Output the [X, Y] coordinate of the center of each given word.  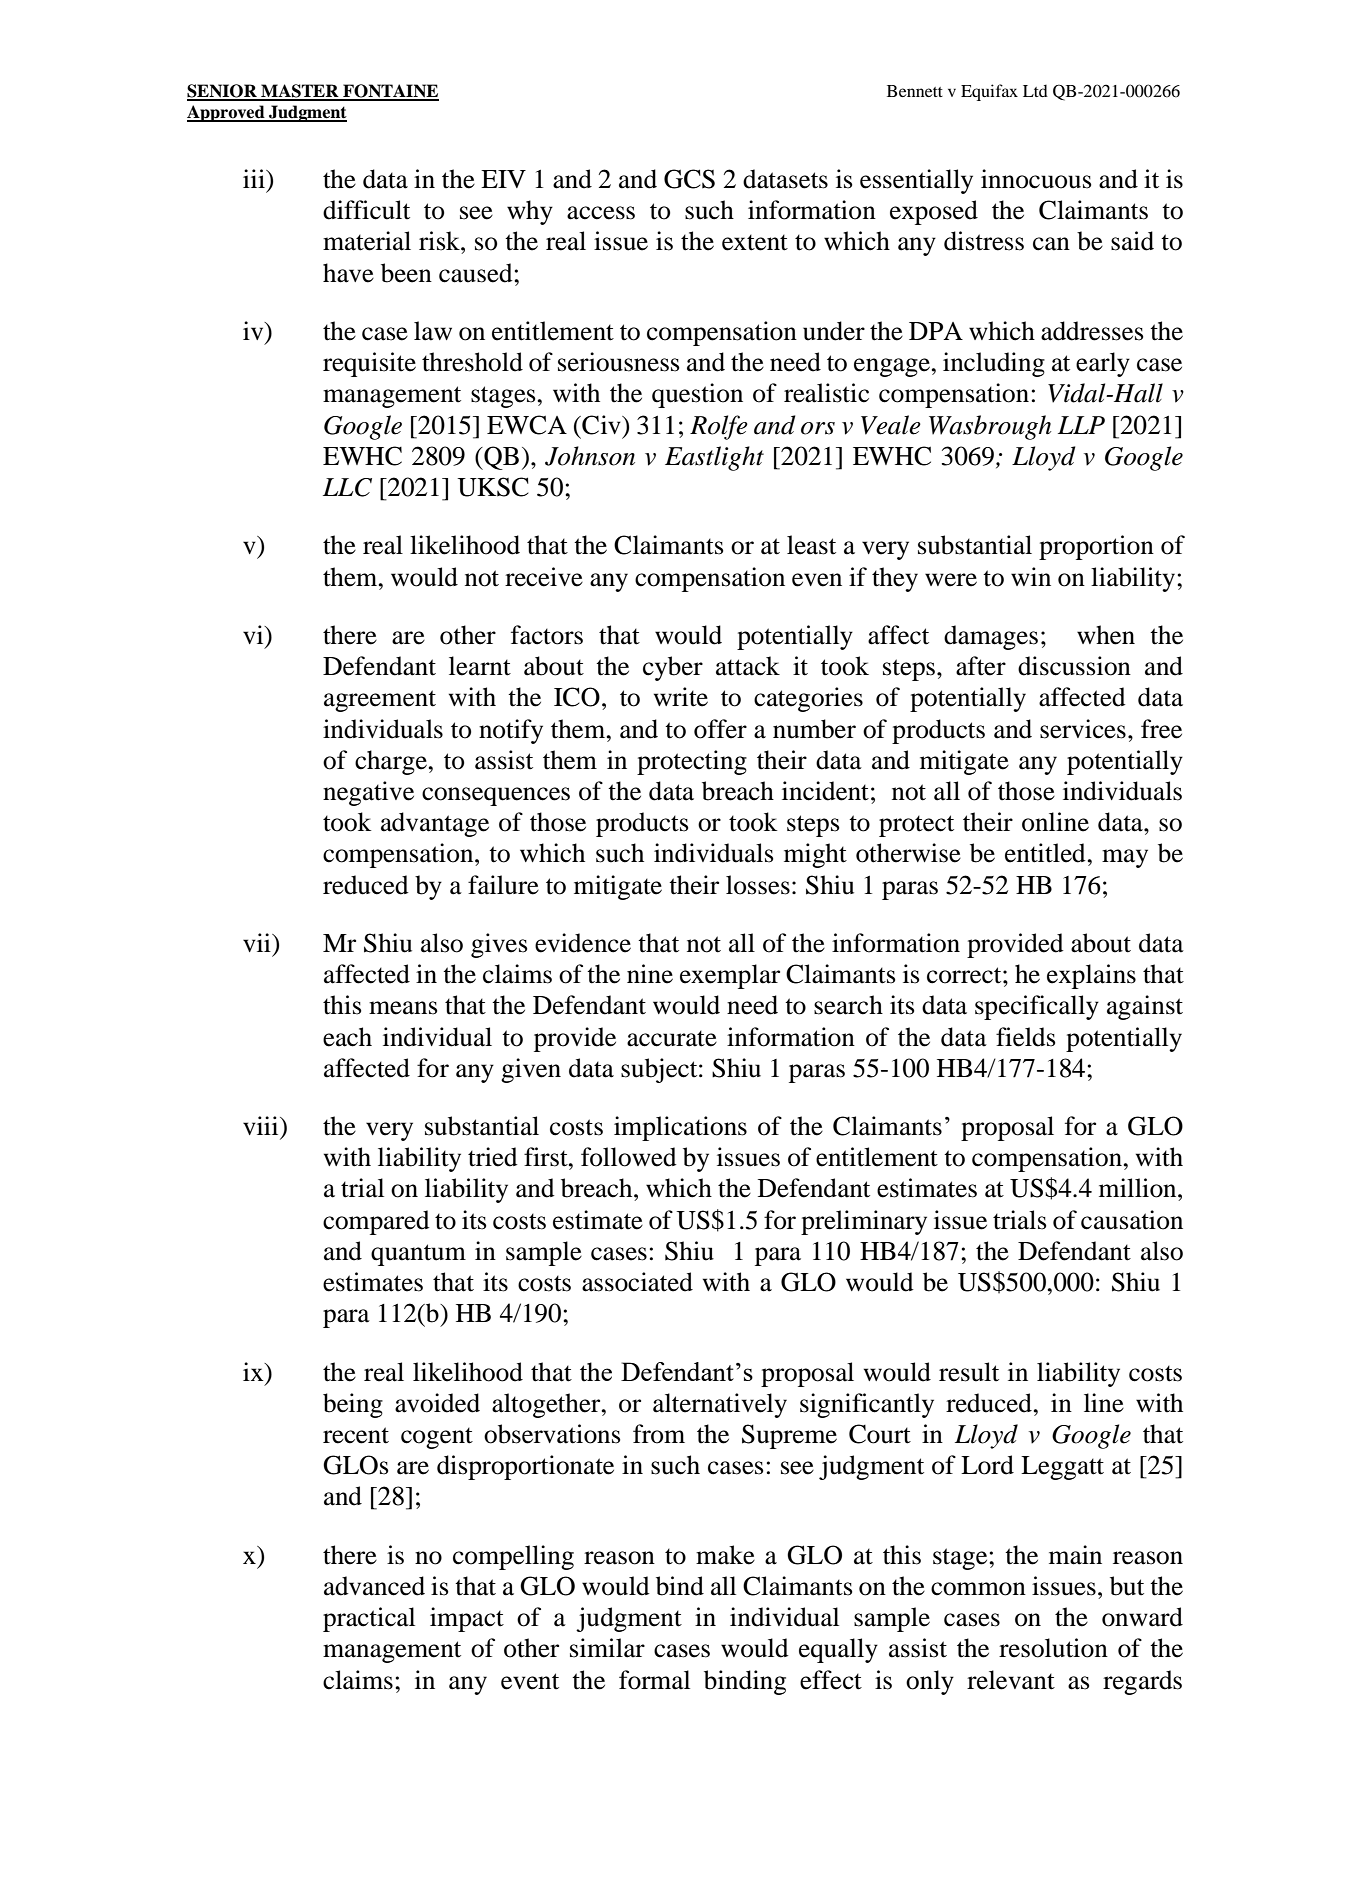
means [403, 1008]
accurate [672, 1039]
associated [637, 1282]
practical [369, 1619]
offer [720, 729]
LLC [347, 487]
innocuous [1036, 179]
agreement [380, 701]
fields [1026, 1037]
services [1083, 729]
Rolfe [719, 427]
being [353, 1405]
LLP [1081, 425]
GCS [689, 179]
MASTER [300, 92]
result [969, 1372]
